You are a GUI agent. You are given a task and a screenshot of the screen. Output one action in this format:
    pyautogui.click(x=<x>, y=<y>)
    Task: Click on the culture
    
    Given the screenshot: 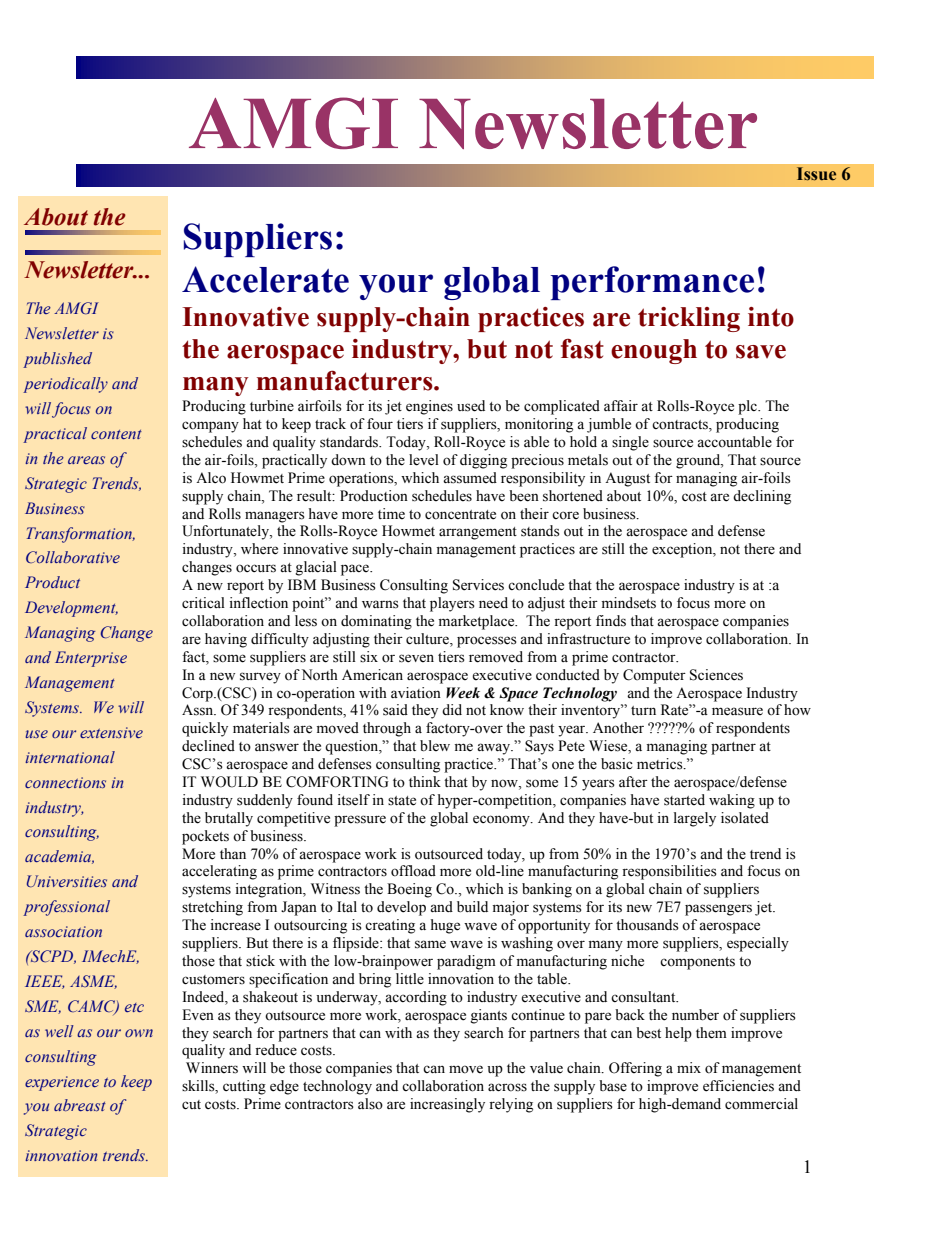 What is the action you would take?
    pyautogui.click(x=428, y=640)
